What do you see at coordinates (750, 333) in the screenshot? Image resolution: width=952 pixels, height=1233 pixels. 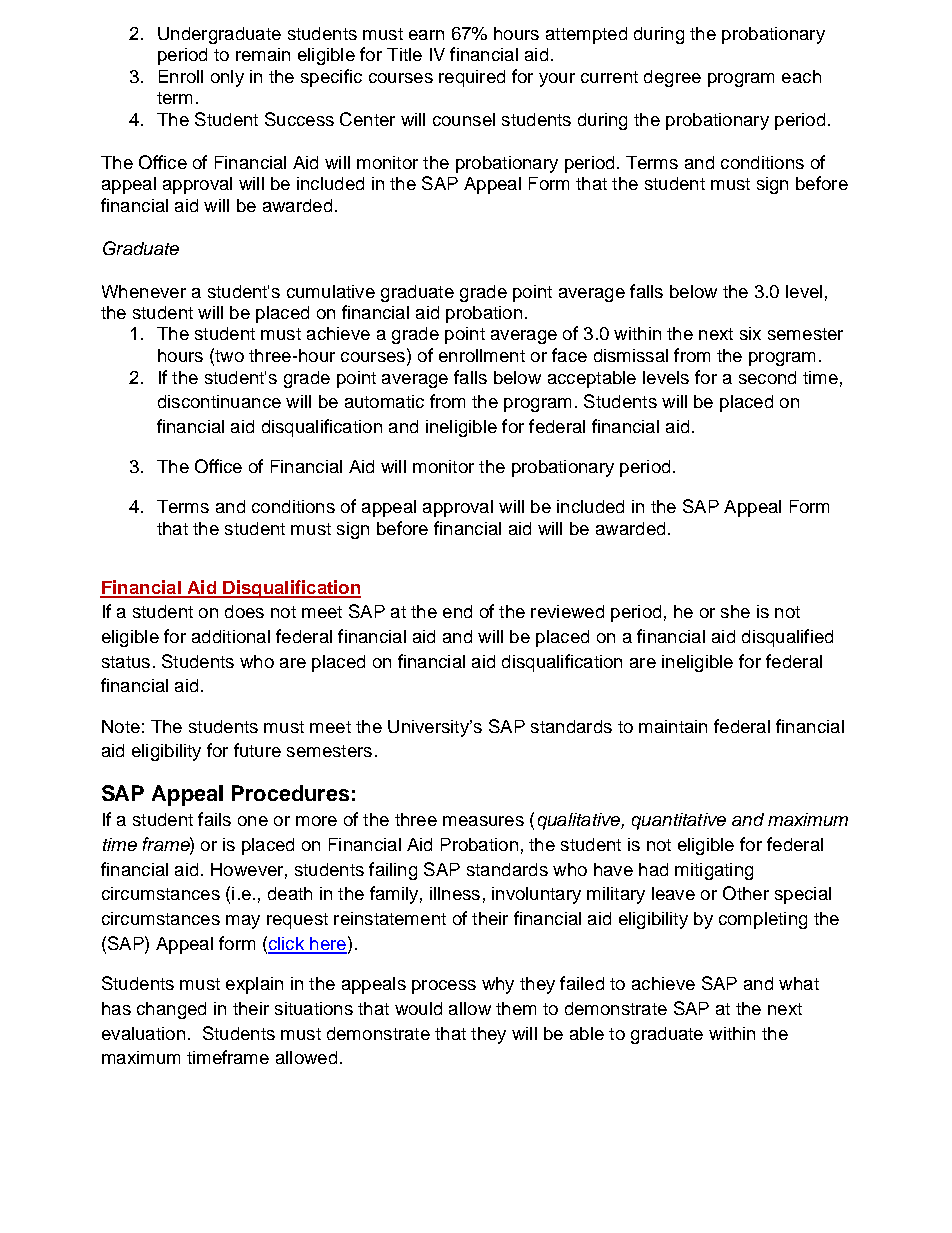 I see `six` at bounding box center [750, 333].
